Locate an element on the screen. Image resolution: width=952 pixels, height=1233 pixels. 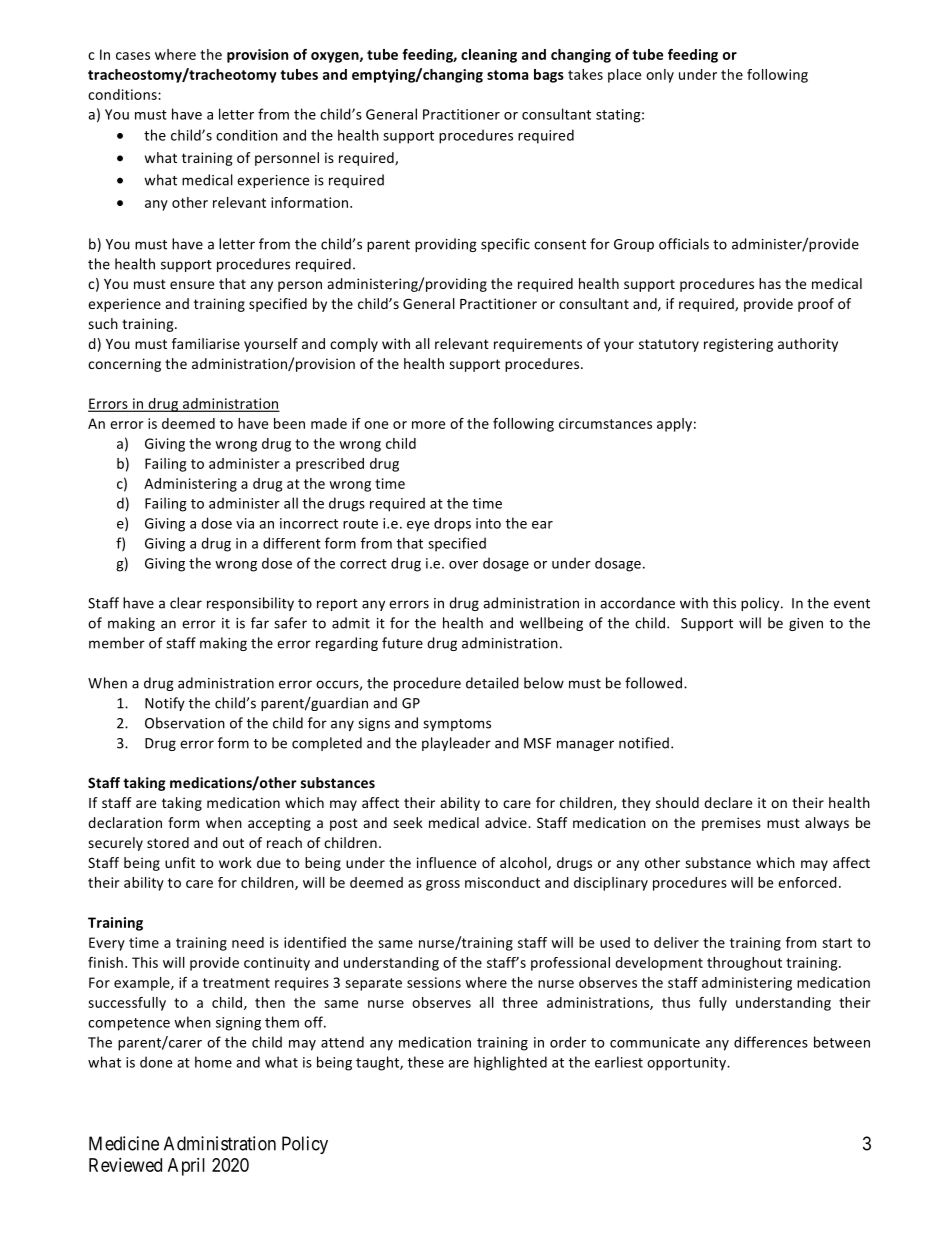
misconduct is located at coordinates (502, 882).
